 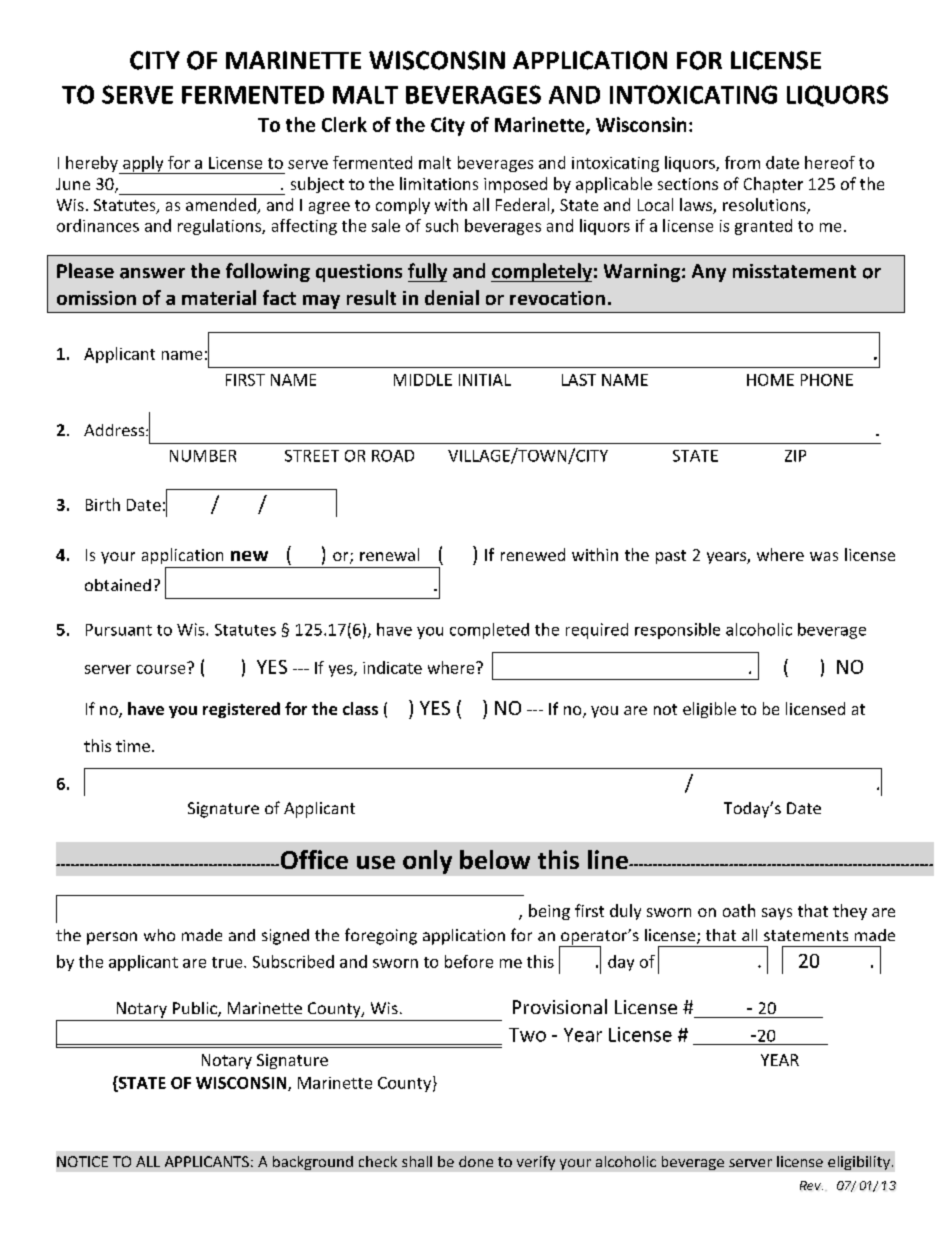 I want to click on apply, so click(x=143, y=165).
